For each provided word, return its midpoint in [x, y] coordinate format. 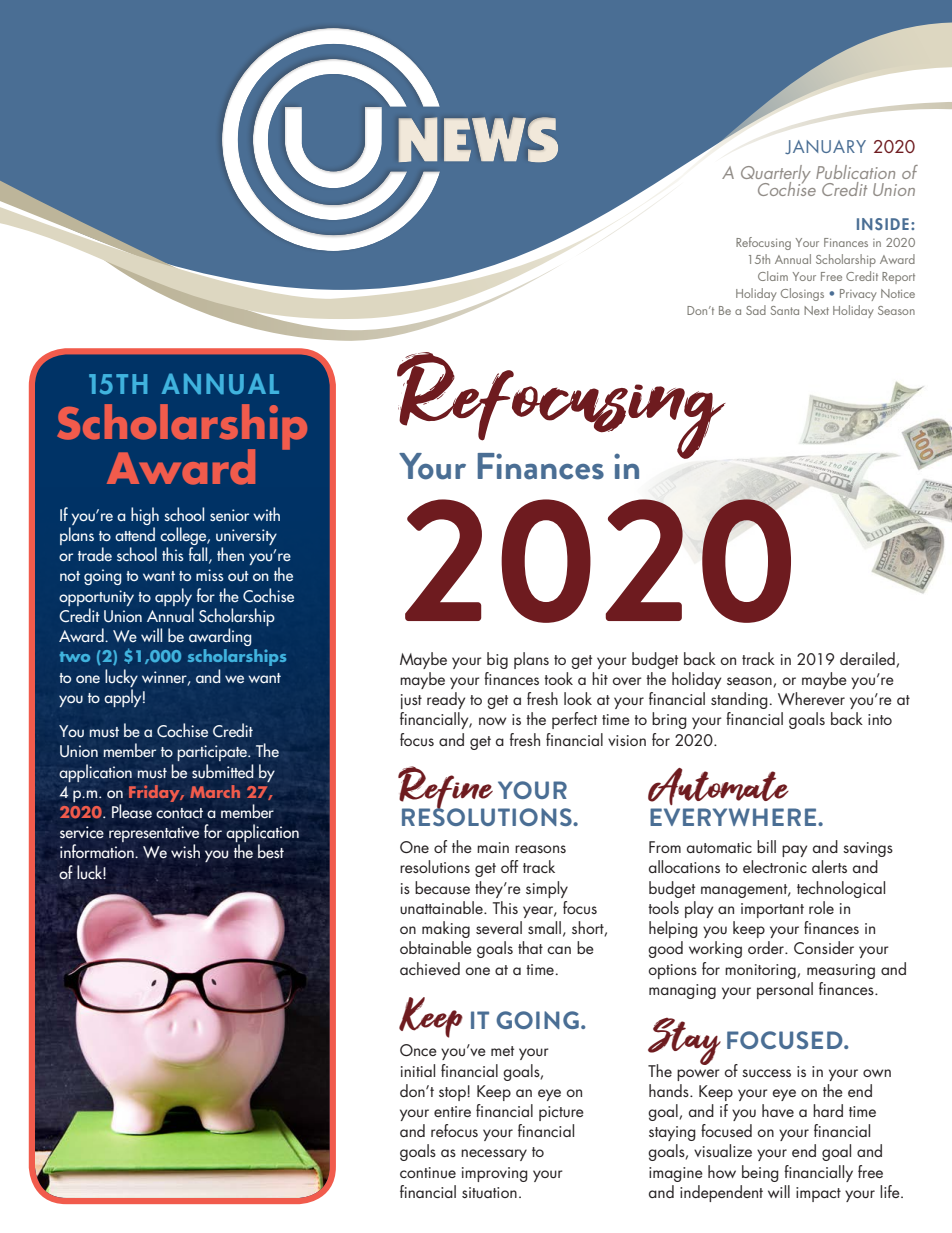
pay [794, 851]
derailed [868, 659]
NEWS [478, 139]
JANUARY [825, 147]
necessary [494, 1155]
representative [154, 835]
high [145, 516]
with [266, 514]
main [493, 847]
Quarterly [776, 175]
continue [428, 1172]
